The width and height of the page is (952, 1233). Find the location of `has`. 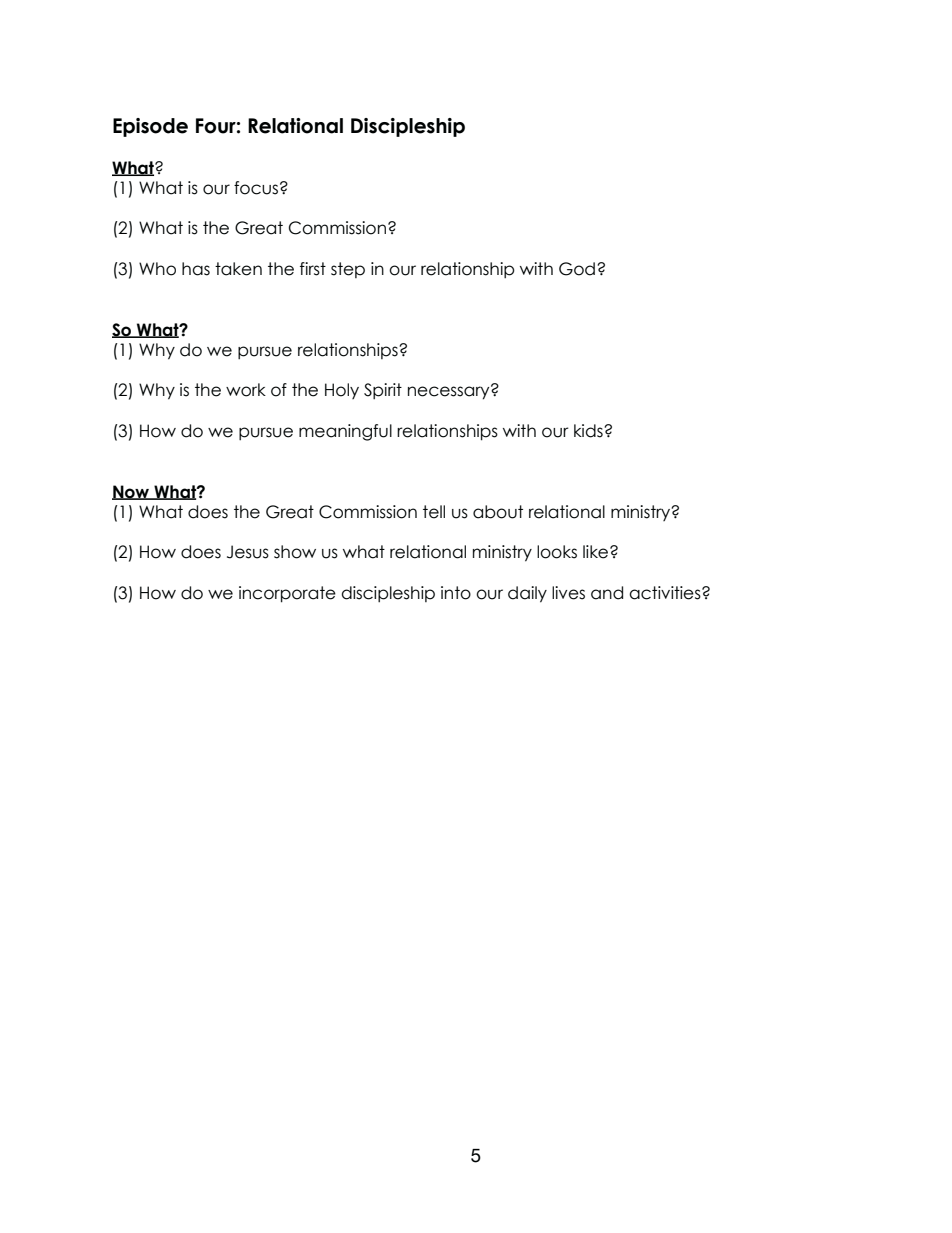

has is located at coordinates (196, 269).
